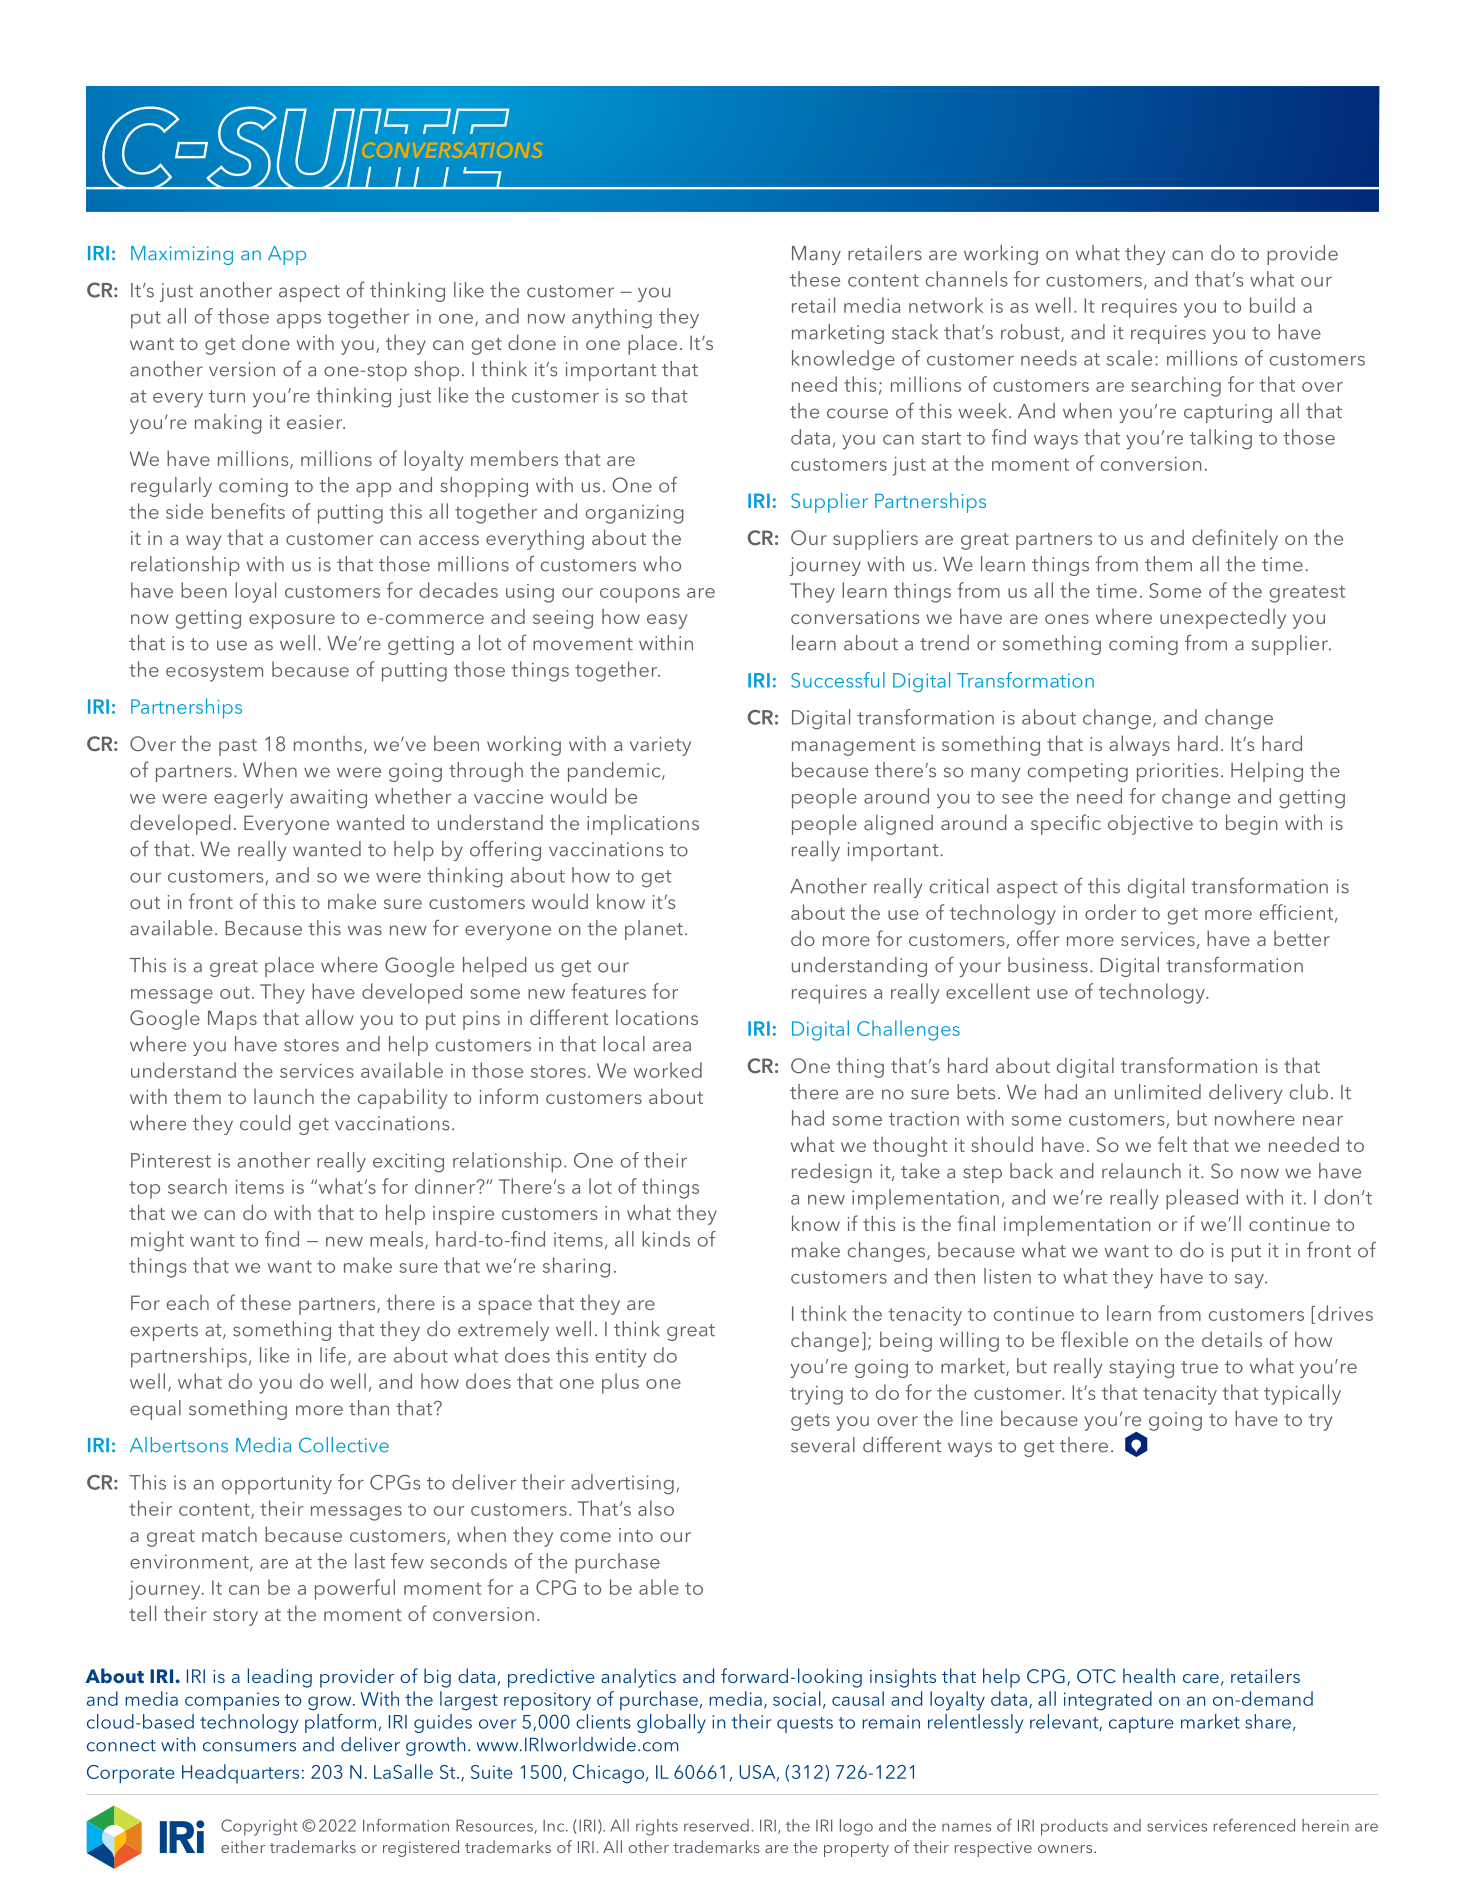 The image size is (1465, 1896). What do you see at coordinates (716, 1825) in the screenshot?
I see `reserved` at bounding box center [716, 1825].
